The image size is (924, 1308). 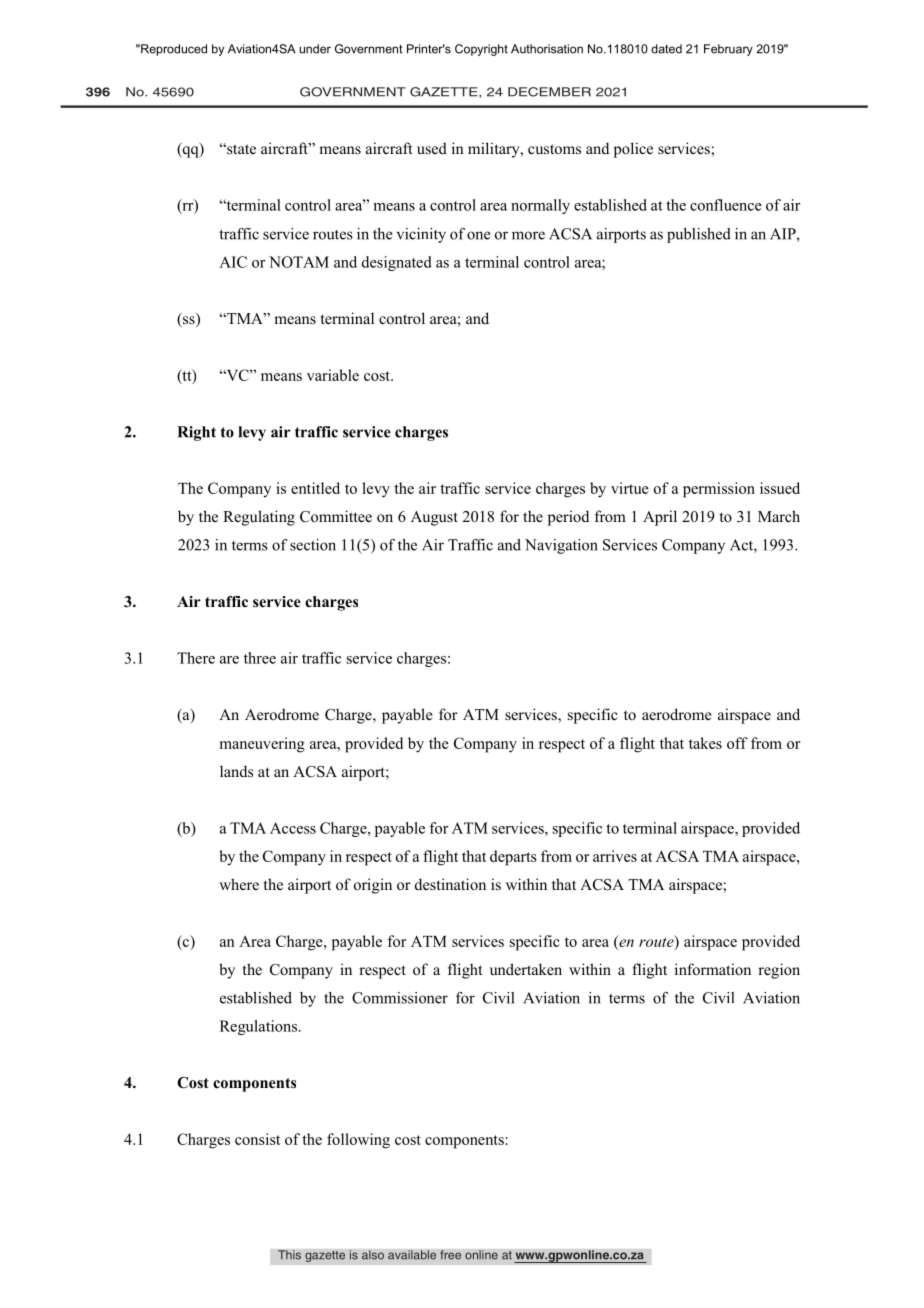 I want to click on February, so click(x=728, y=50).
